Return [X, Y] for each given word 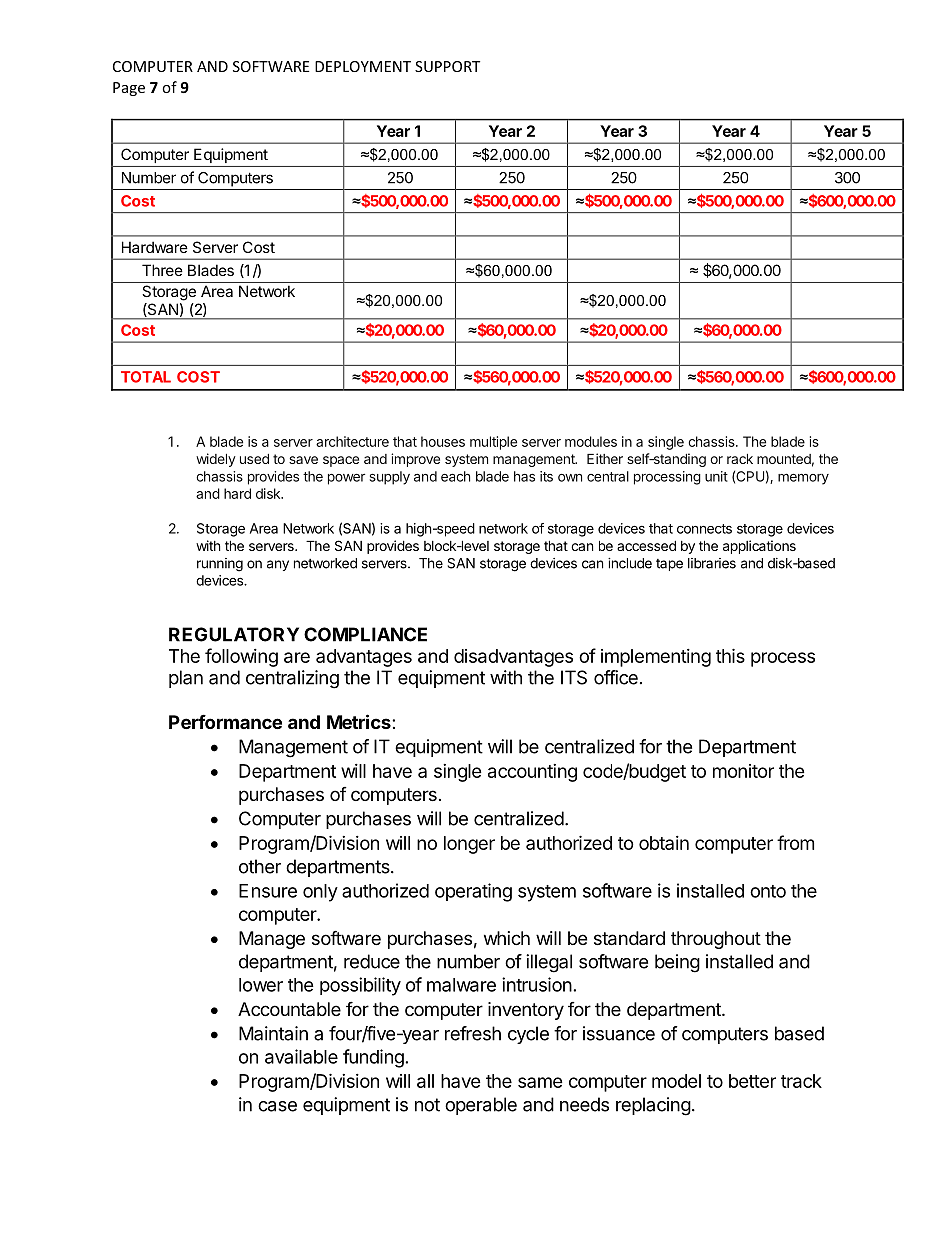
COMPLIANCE [365, 634]
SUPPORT [447, 66]
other [260, 866]
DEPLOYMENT [363, 66]
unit [716, 476]
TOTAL [146, 377]
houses [443, 441]
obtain [664, 843]
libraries [712, 563]
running [220, 565]
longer [469, 845]
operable [481, 1106]
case [277, 1106]
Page [129, 89]
